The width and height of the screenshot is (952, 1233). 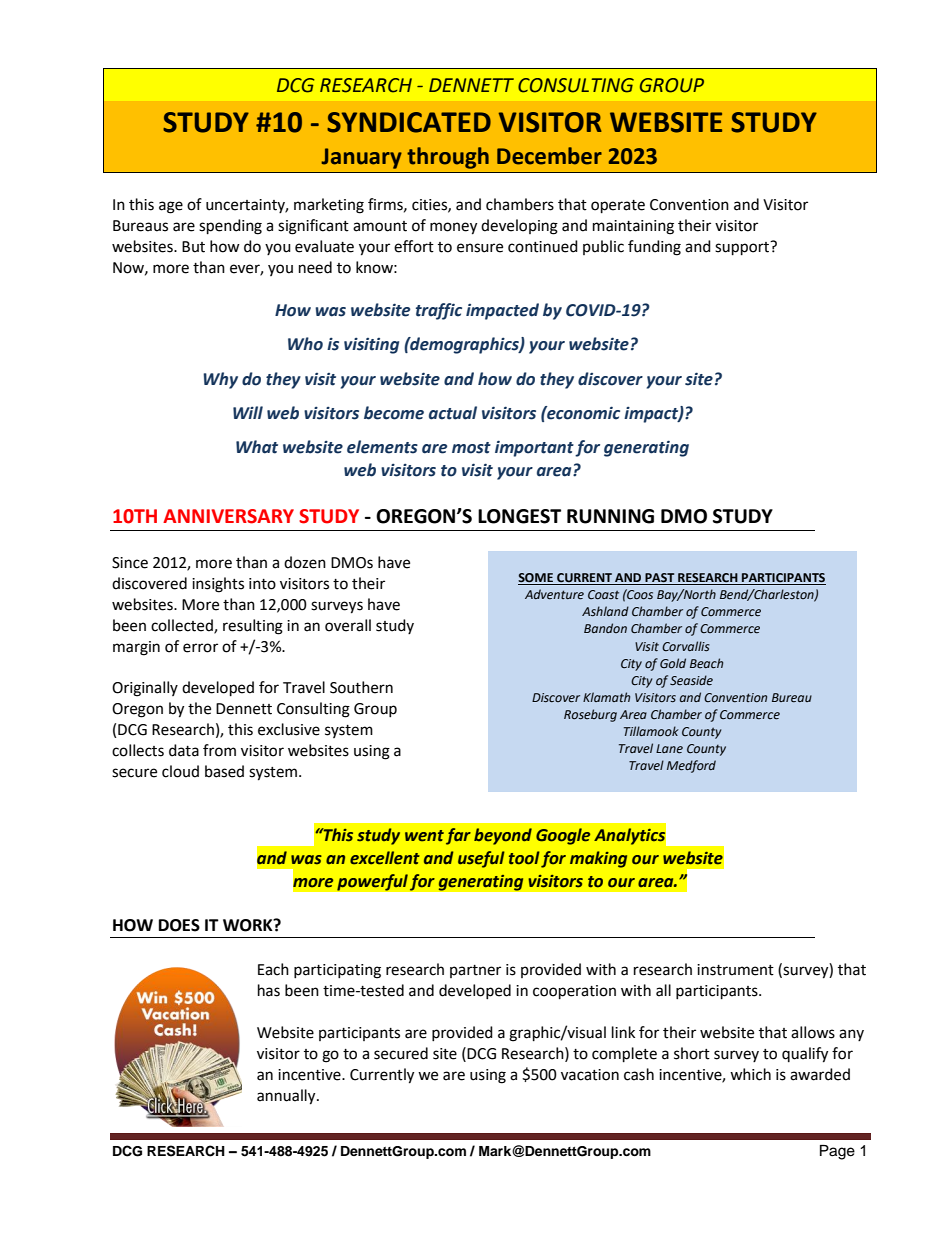 I want to click on Why, so click(x=220, y=380).
